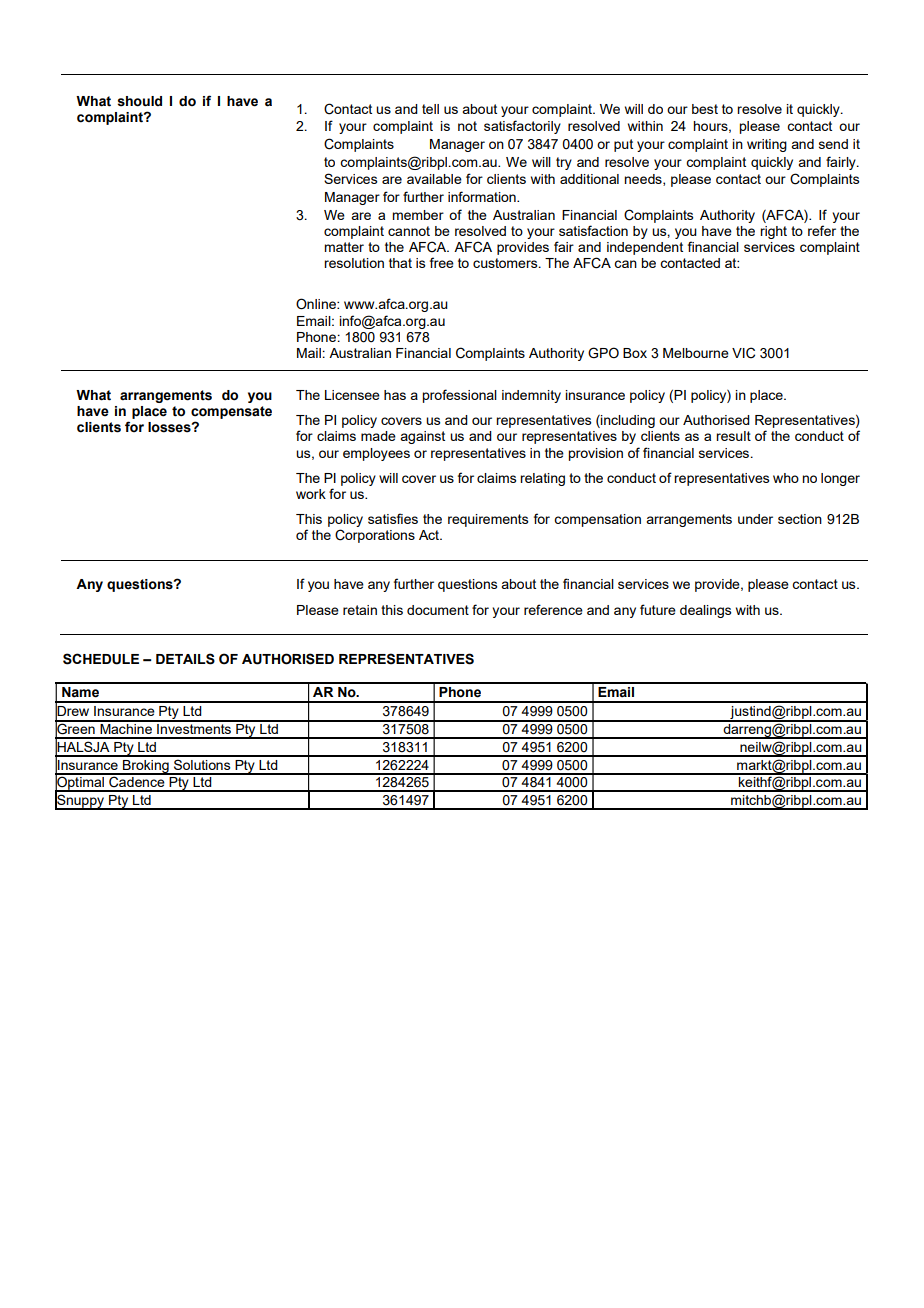 This screenshot has width=924, height=1308. Describe the element at coordinates (706, 611) in the screenshot. I see `dealings` at that location.
